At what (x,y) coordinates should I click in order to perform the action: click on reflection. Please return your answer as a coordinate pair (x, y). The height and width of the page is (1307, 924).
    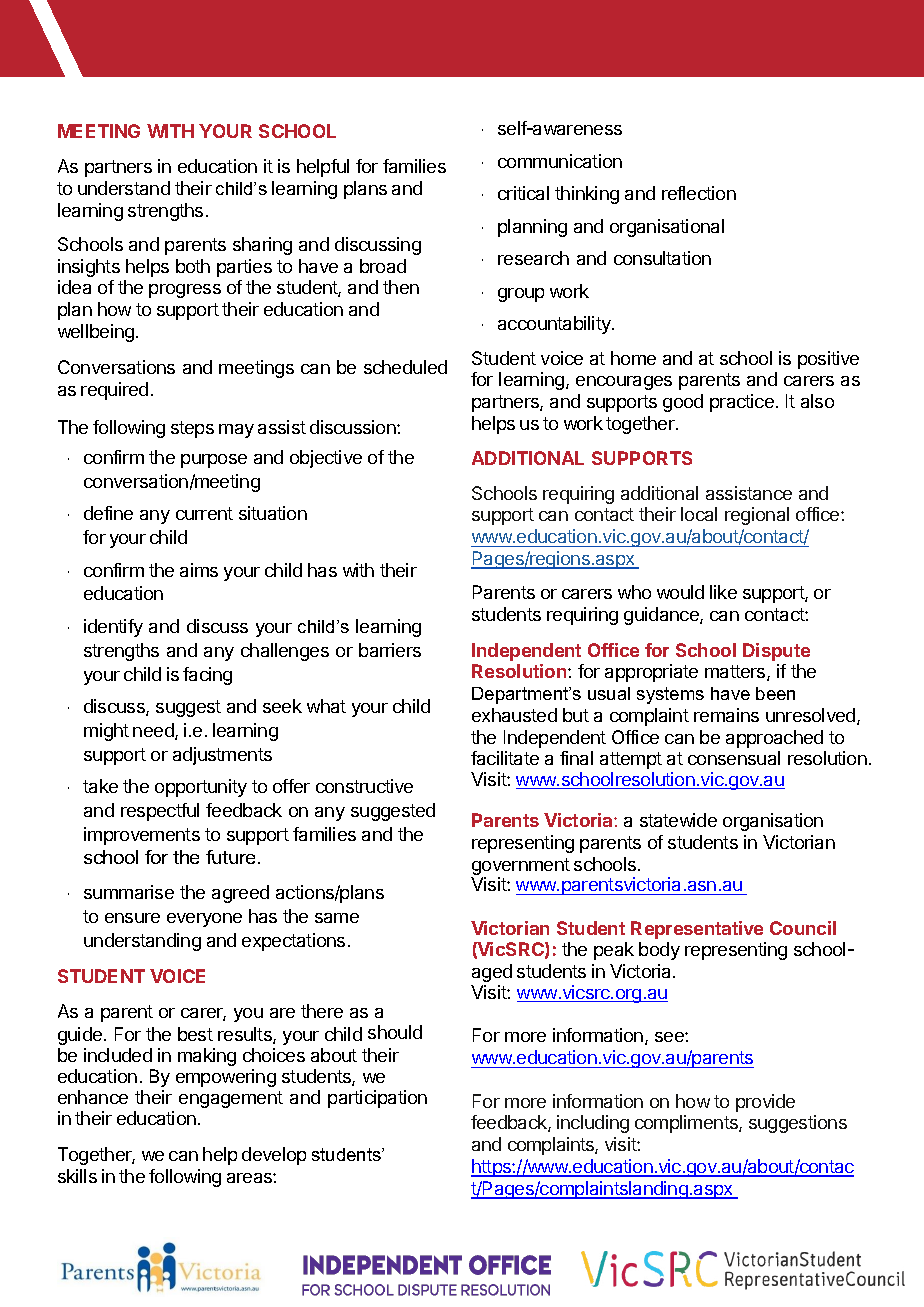
    Looking at the image, I should click on (699, 193).
